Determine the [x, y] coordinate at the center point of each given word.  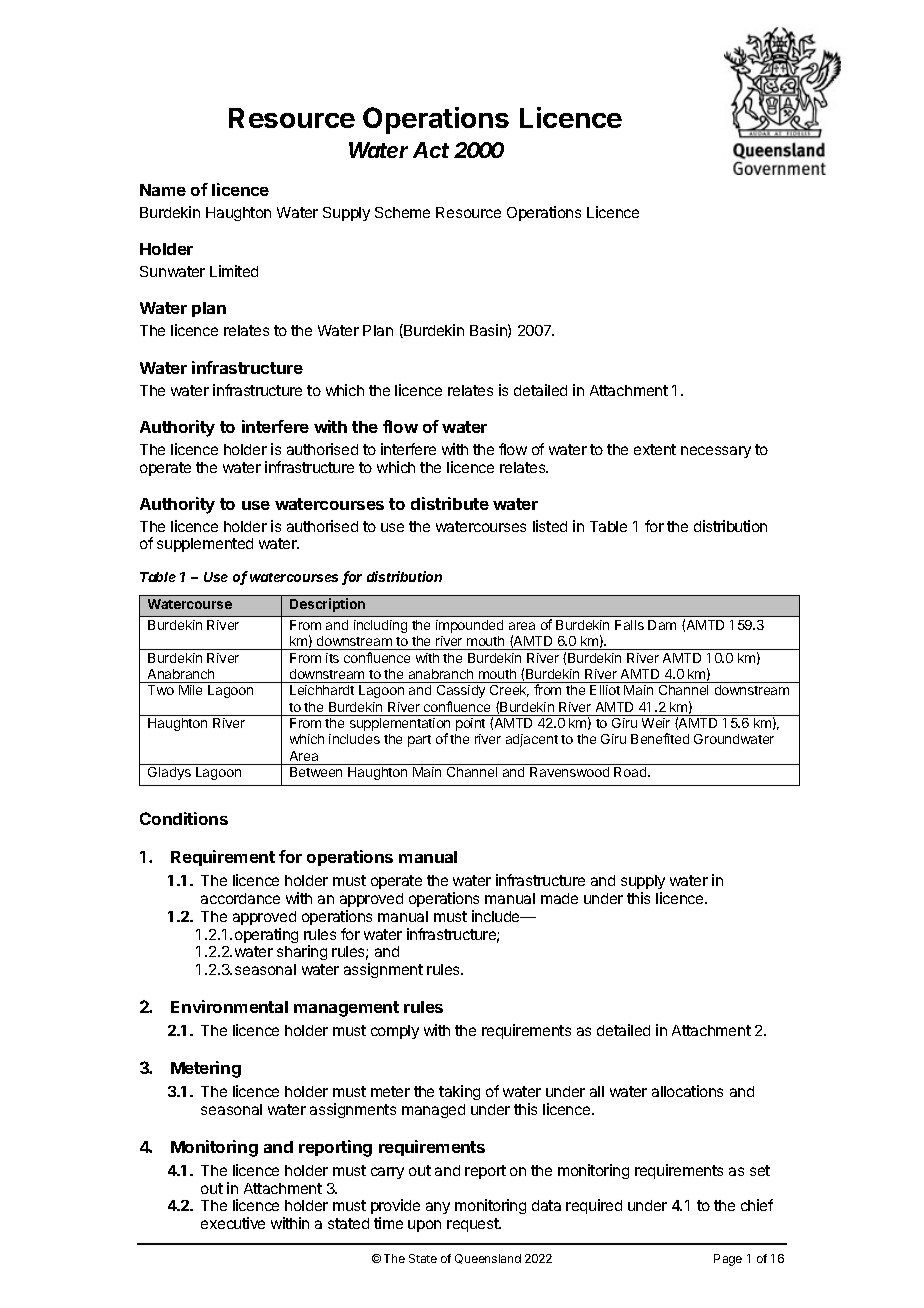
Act [431, 150]
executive [233, 1223]
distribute [450, 503]
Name [163, 190]
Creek [509, 691]
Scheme [402, 212]
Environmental [229, 1006]
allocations [687, 1091]
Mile [190, 690]
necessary [716, 452]
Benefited [660, 738]
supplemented [205, 545]
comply [395, 1032]
